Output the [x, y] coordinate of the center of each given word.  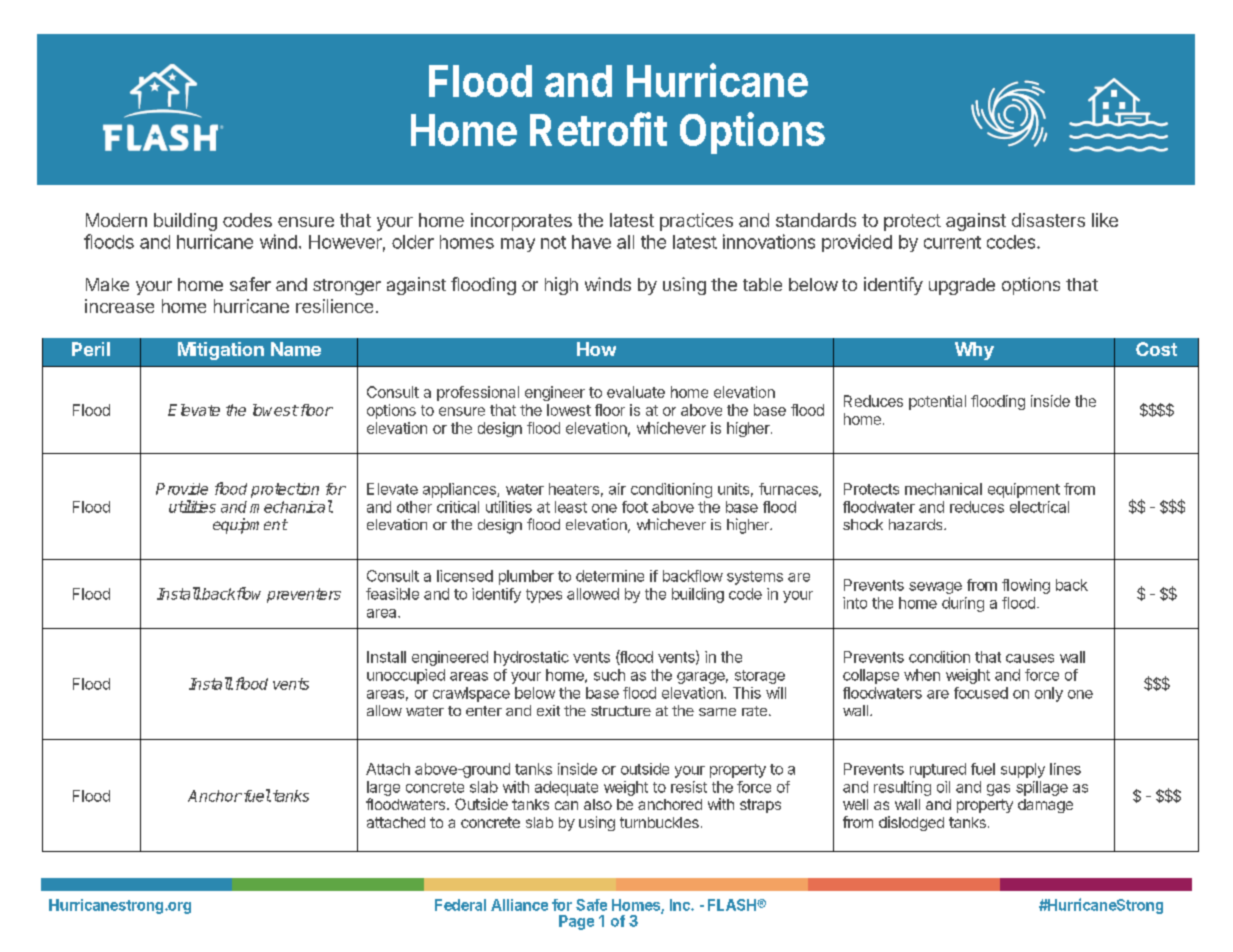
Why [974, 351]
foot [635, 507]
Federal [460, 905]
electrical [1039, 507]
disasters [1048, 220]
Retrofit [598, 129]
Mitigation [221, 351]
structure [621, 711]
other [414, 507]
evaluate [636, 392]
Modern [116, 220]
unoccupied [406, 676]
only [1049, 694]
